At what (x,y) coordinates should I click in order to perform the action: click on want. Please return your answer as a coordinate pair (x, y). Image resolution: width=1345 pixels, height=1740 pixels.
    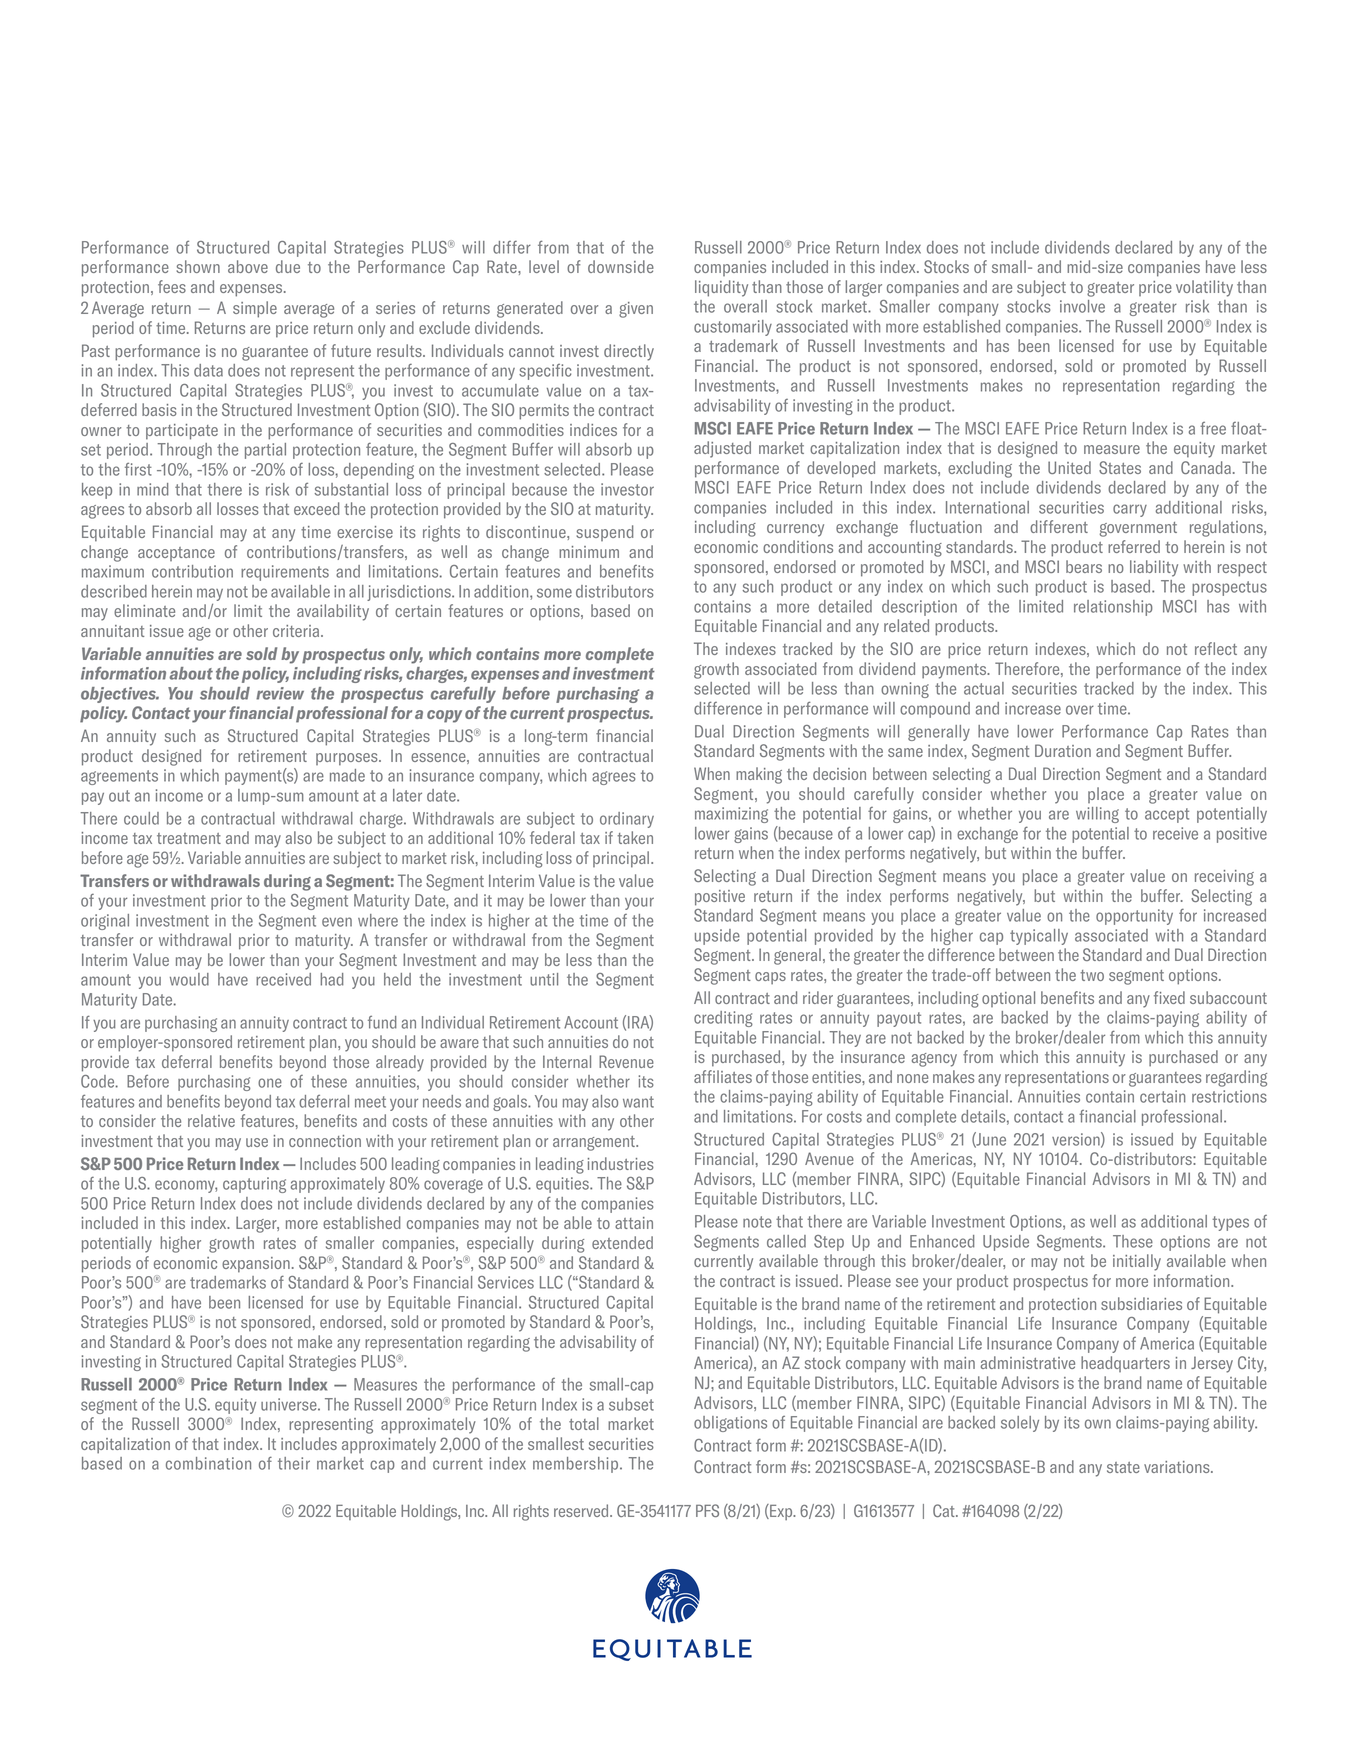
    Looking at the image, I should click on (638, 1102).
